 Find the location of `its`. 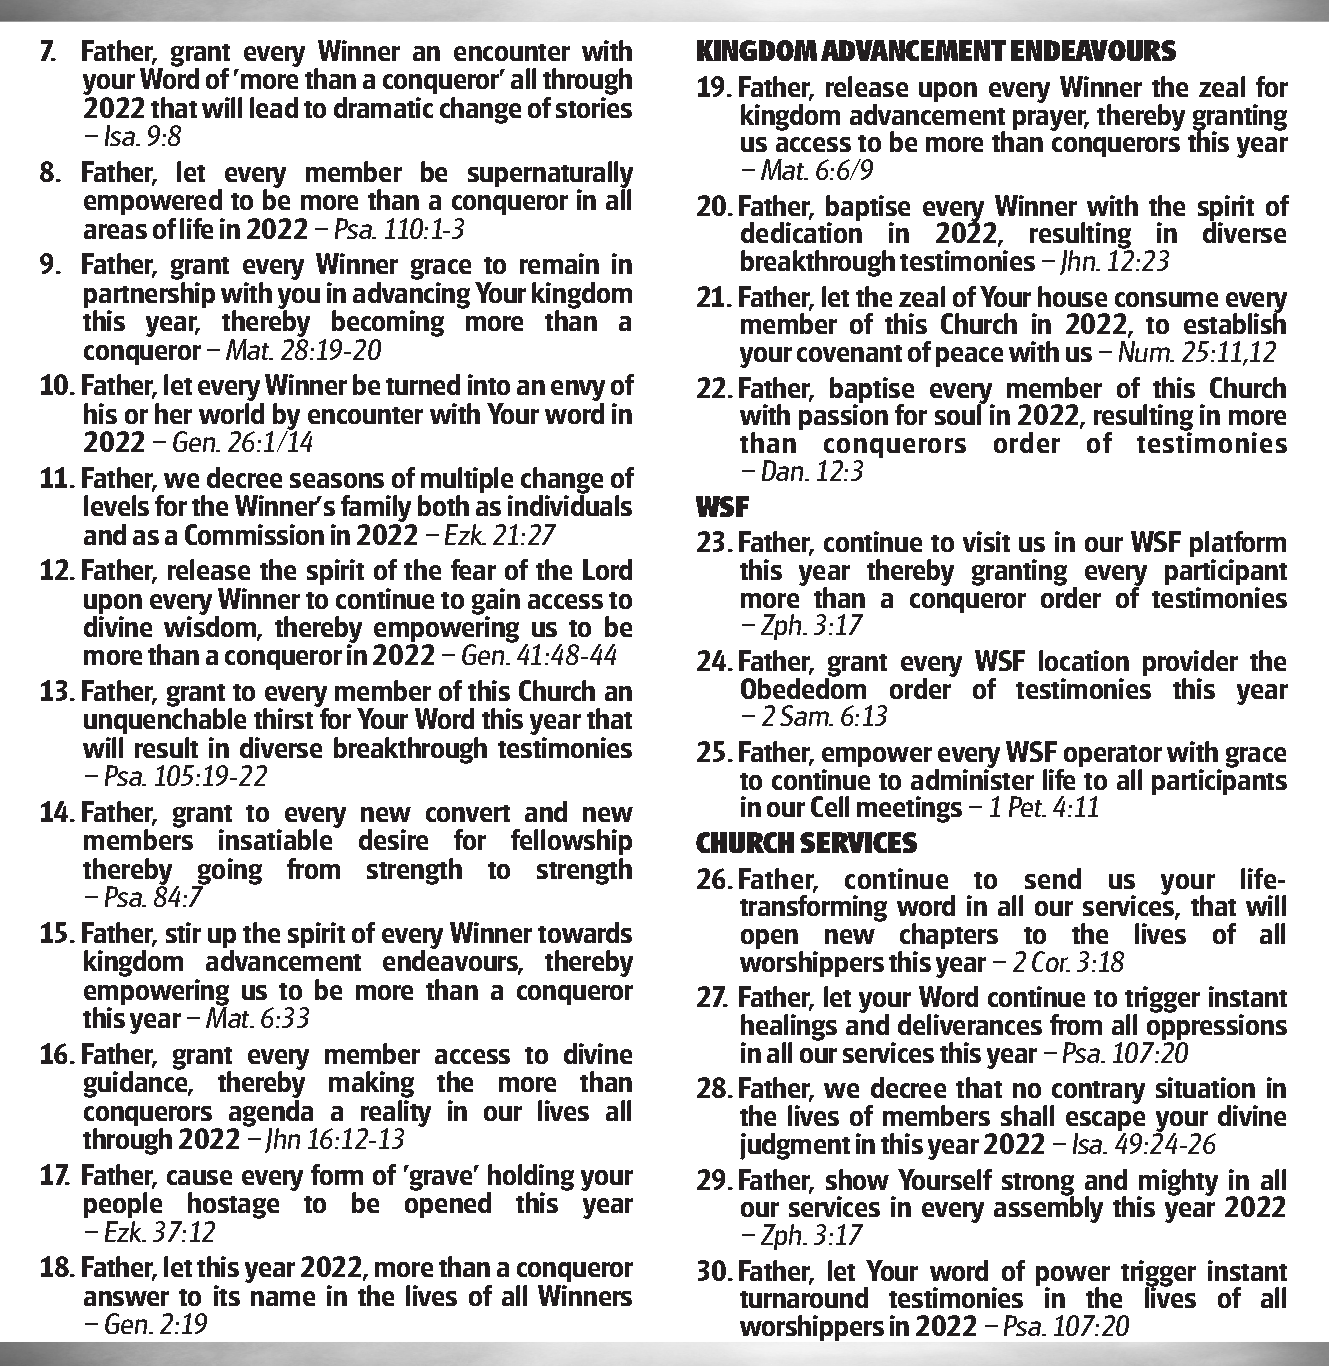

its is located at coordinates (227, 1295).
